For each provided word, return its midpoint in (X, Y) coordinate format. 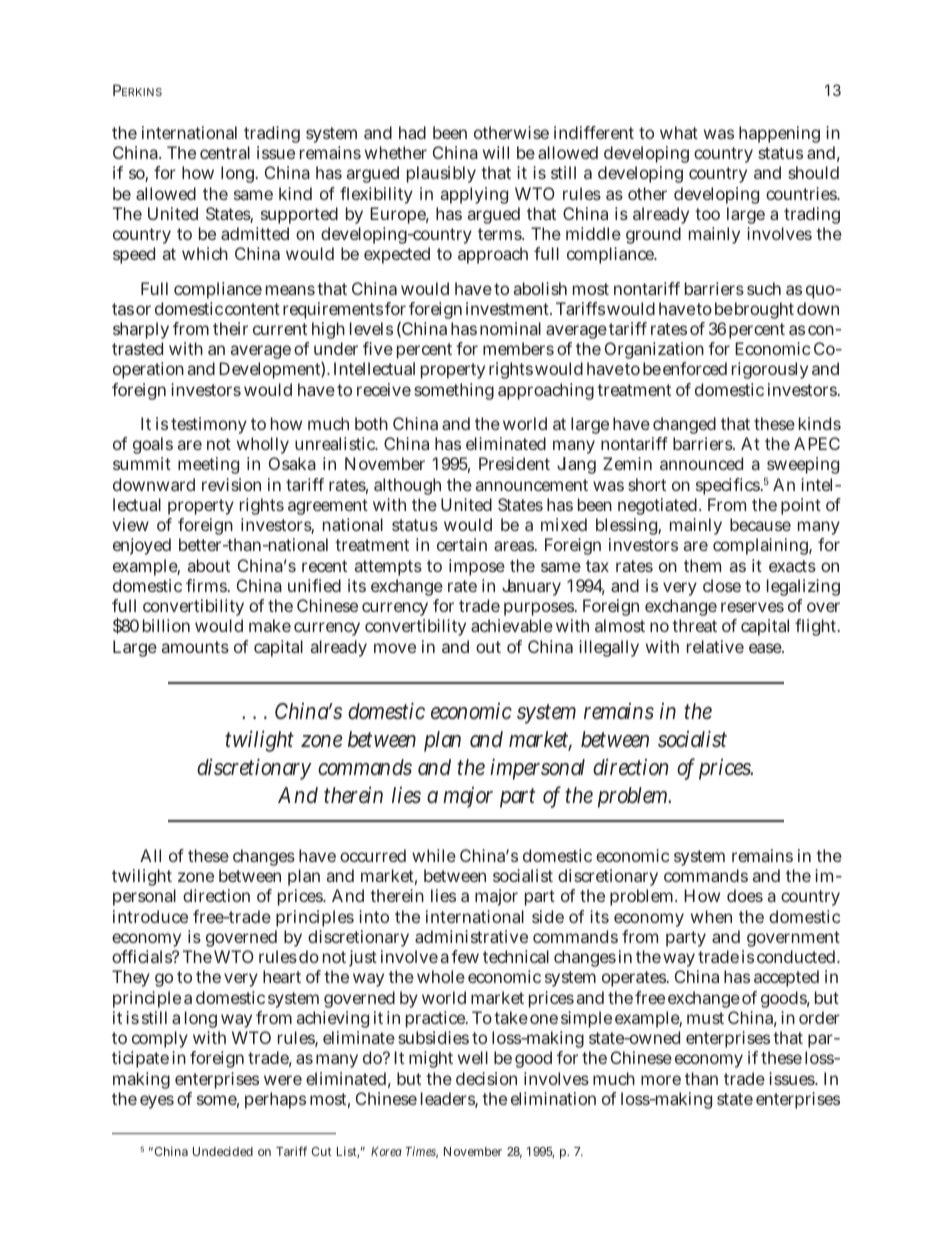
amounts (195, 647)
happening (779, 134)
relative (715, 646)
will (496, 152)
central (225, 152)
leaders (449, 1100)
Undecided (223, 1151)
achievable (512, 625)
